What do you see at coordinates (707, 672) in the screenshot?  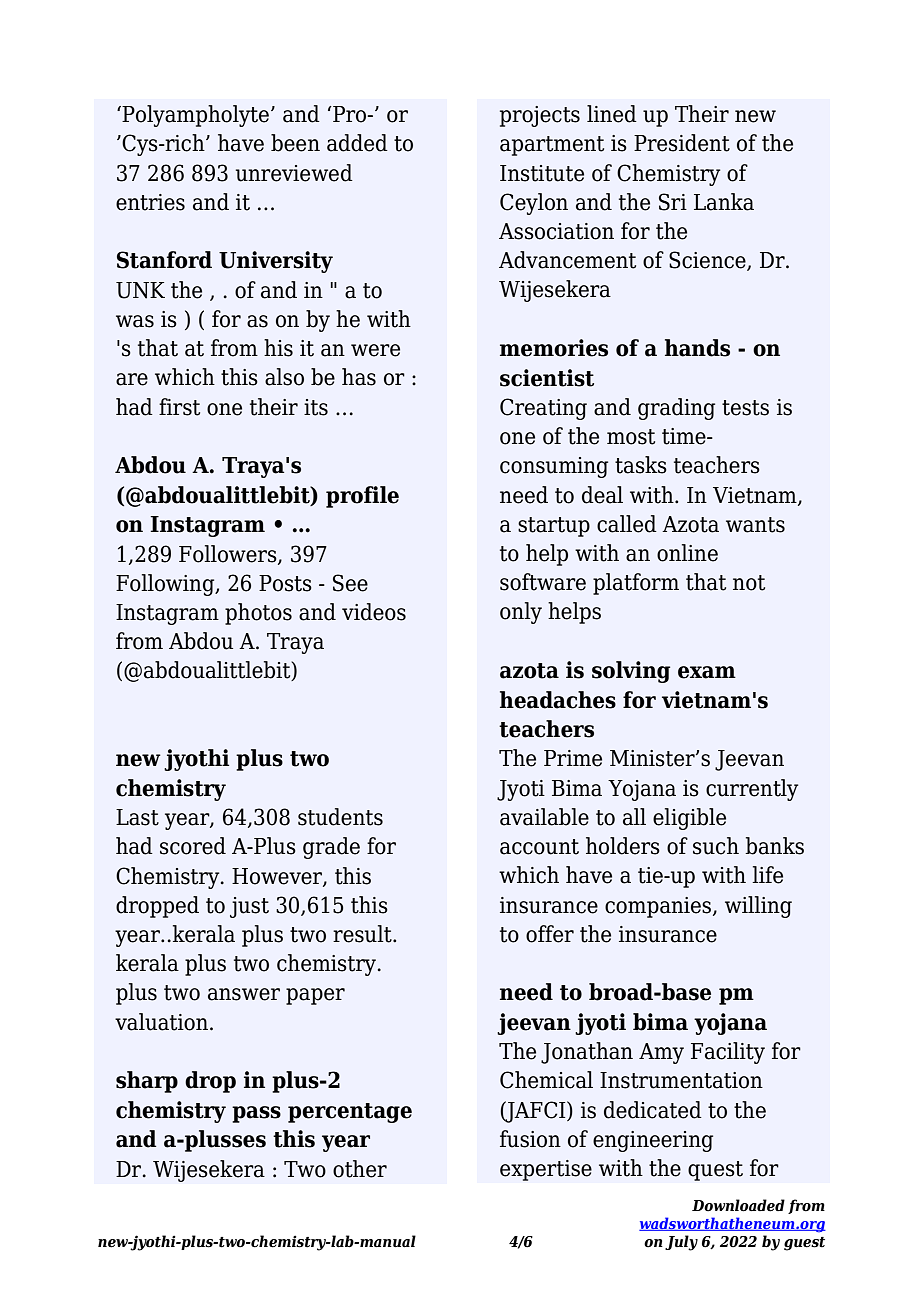 I see `exam` at bounding box center [707, 672].
